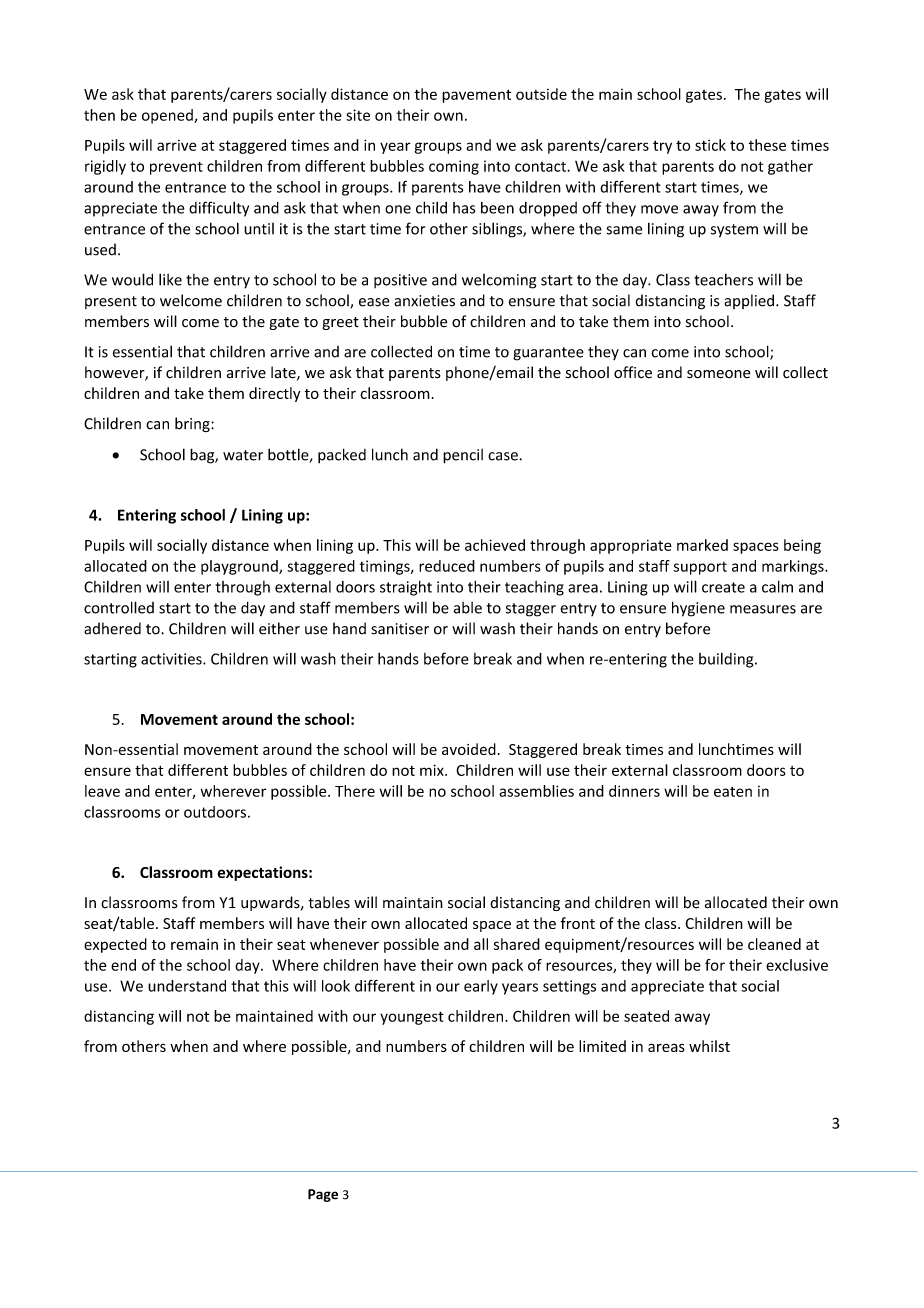 Image resolution: width=924 pixels, height=1308 pixels. What do you see at coordinates (727, 660) in the screenshot?
I see `building` at bounding box center [727, 660].
